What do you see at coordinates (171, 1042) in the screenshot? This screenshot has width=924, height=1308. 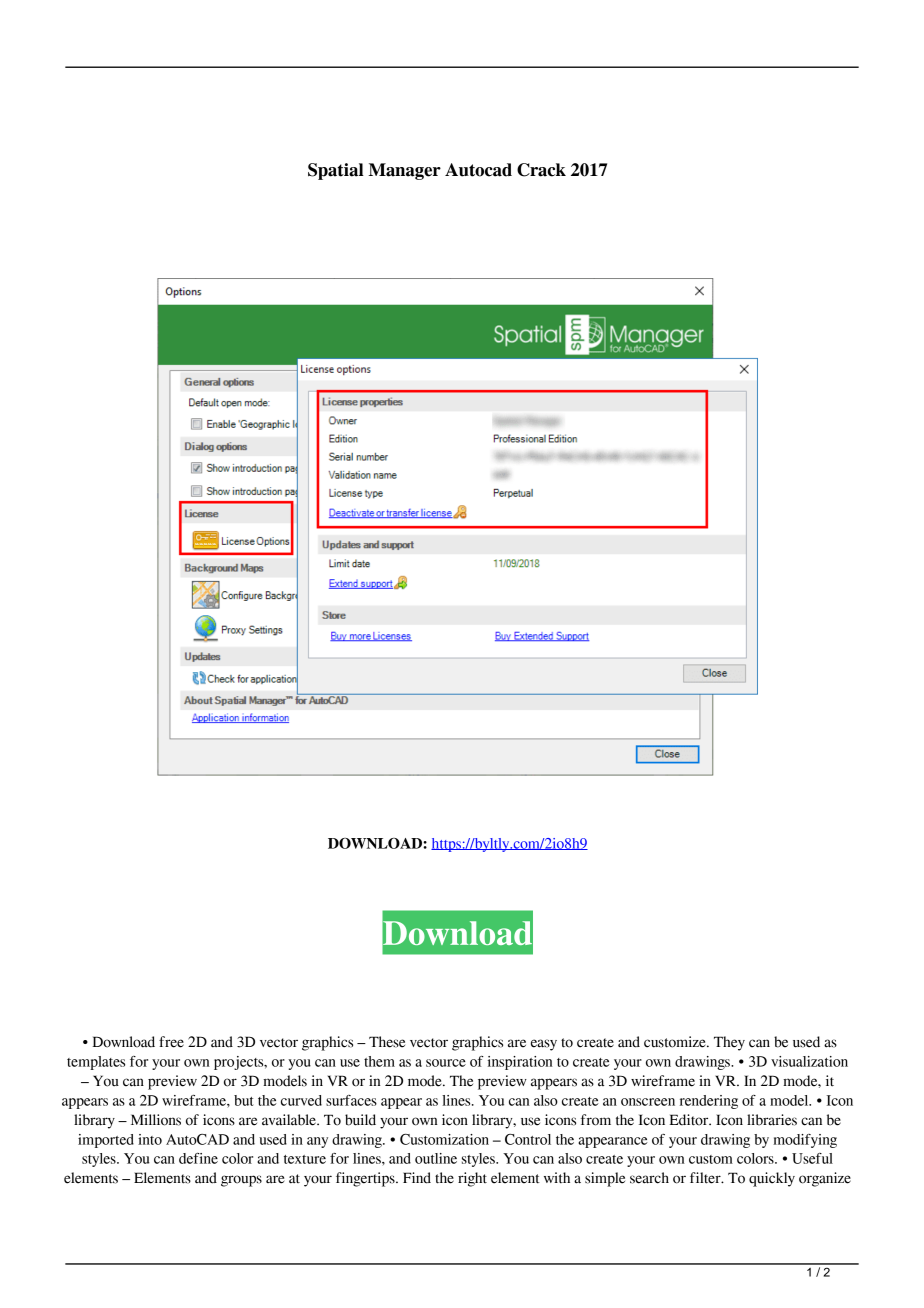 I see `free` at bounding box center [171, 1042].
